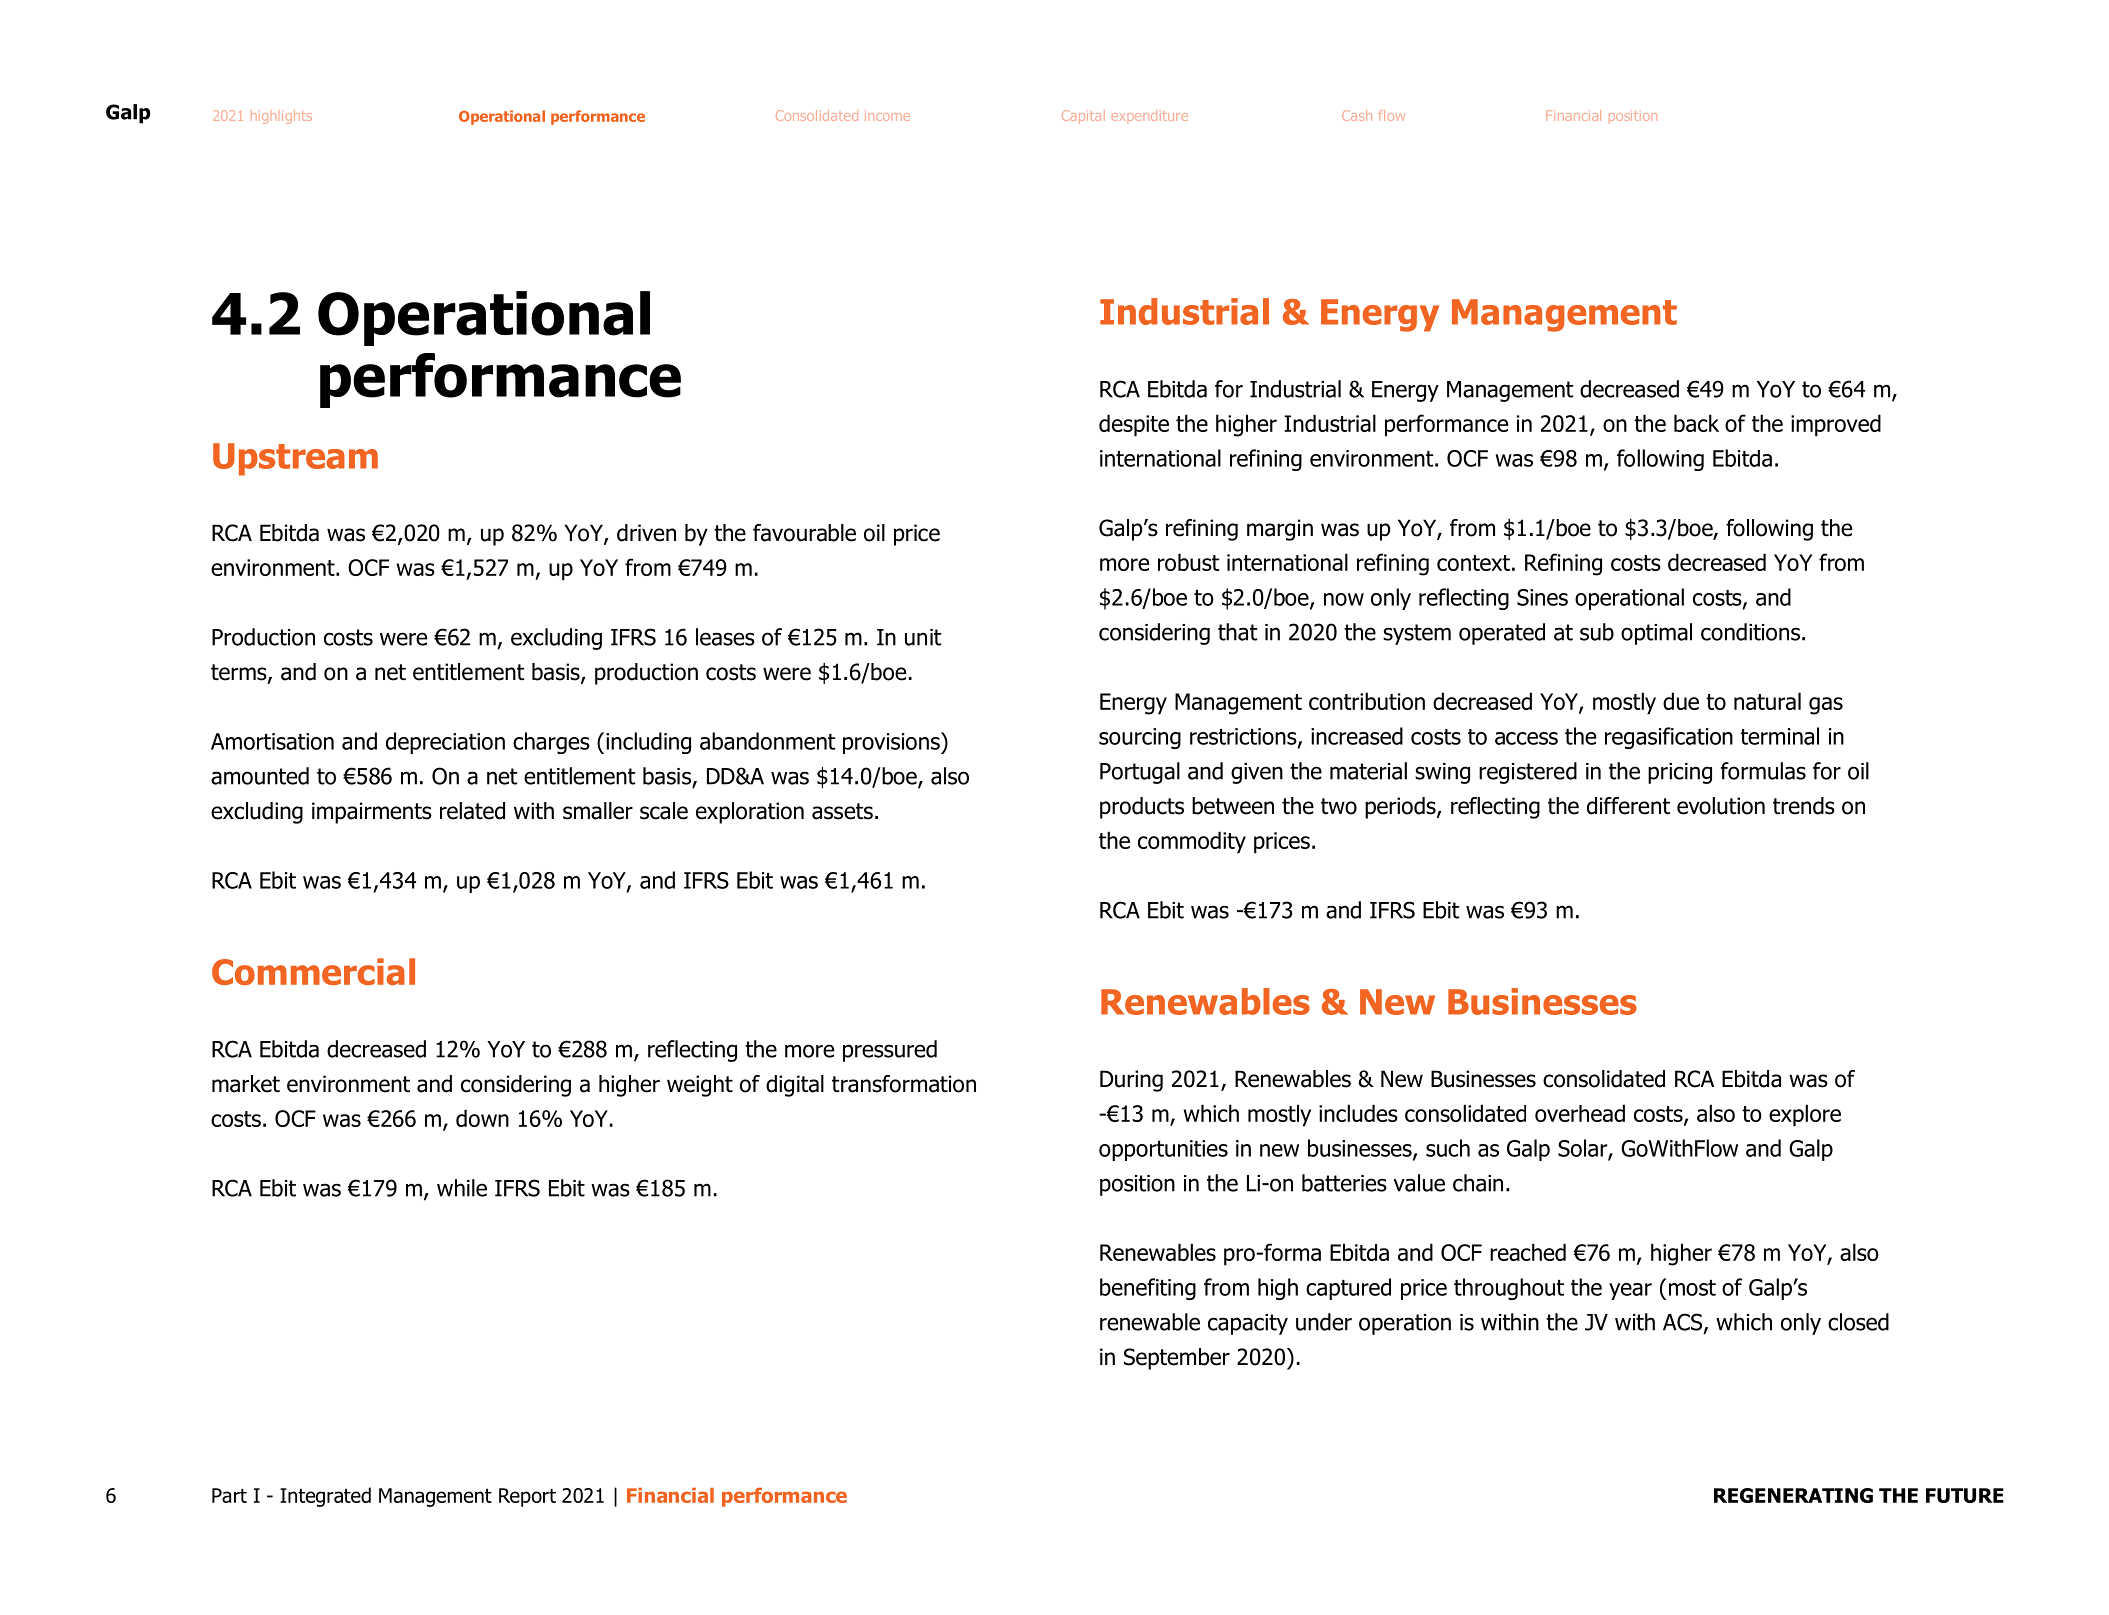 The width and height of the page is (2109, 1615). I want to click on September, so click(1177, 1359).
